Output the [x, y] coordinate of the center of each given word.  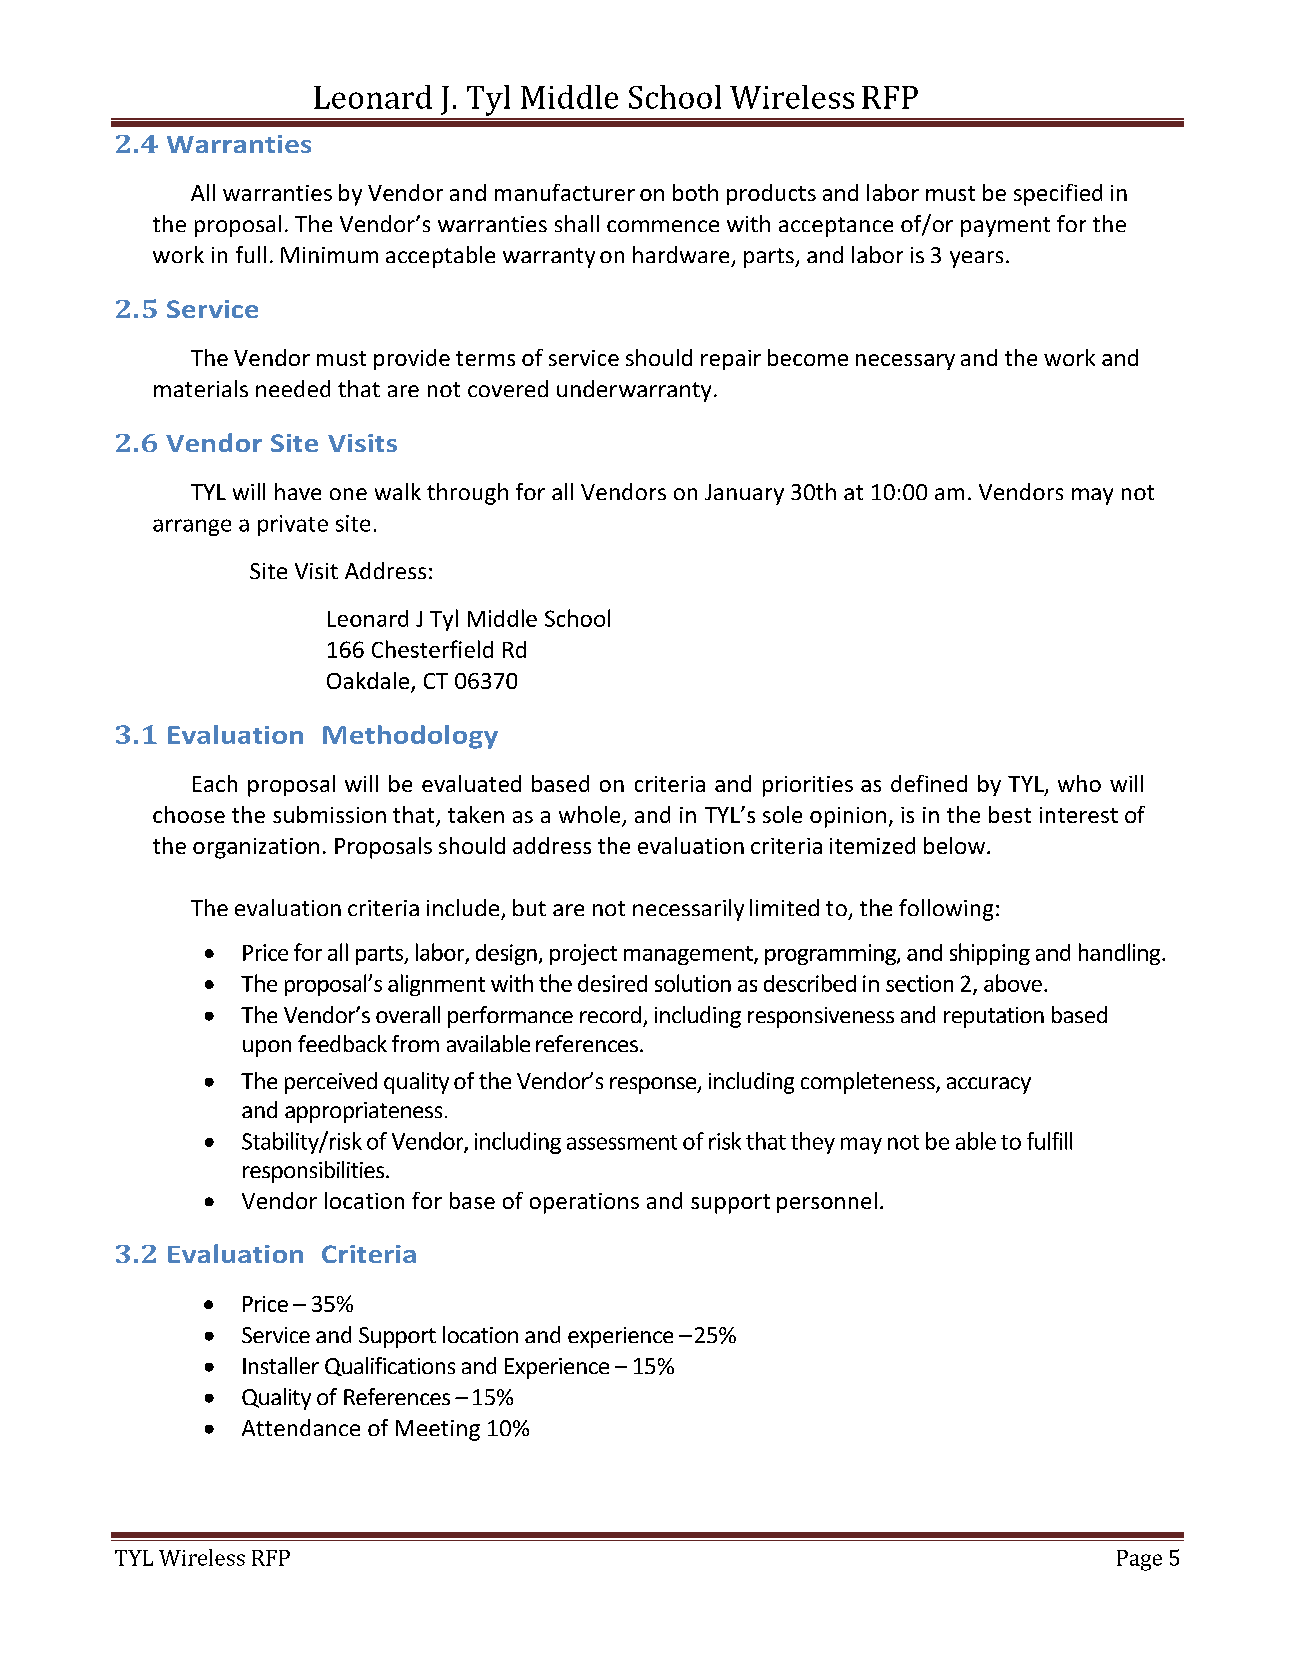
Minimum [329, 255]
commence [663, 226]
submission [329, 814]
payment [1005, 227]
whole [591, 816]
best [1010, 814]
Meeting [438, 1430]
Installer [281, 1365]
